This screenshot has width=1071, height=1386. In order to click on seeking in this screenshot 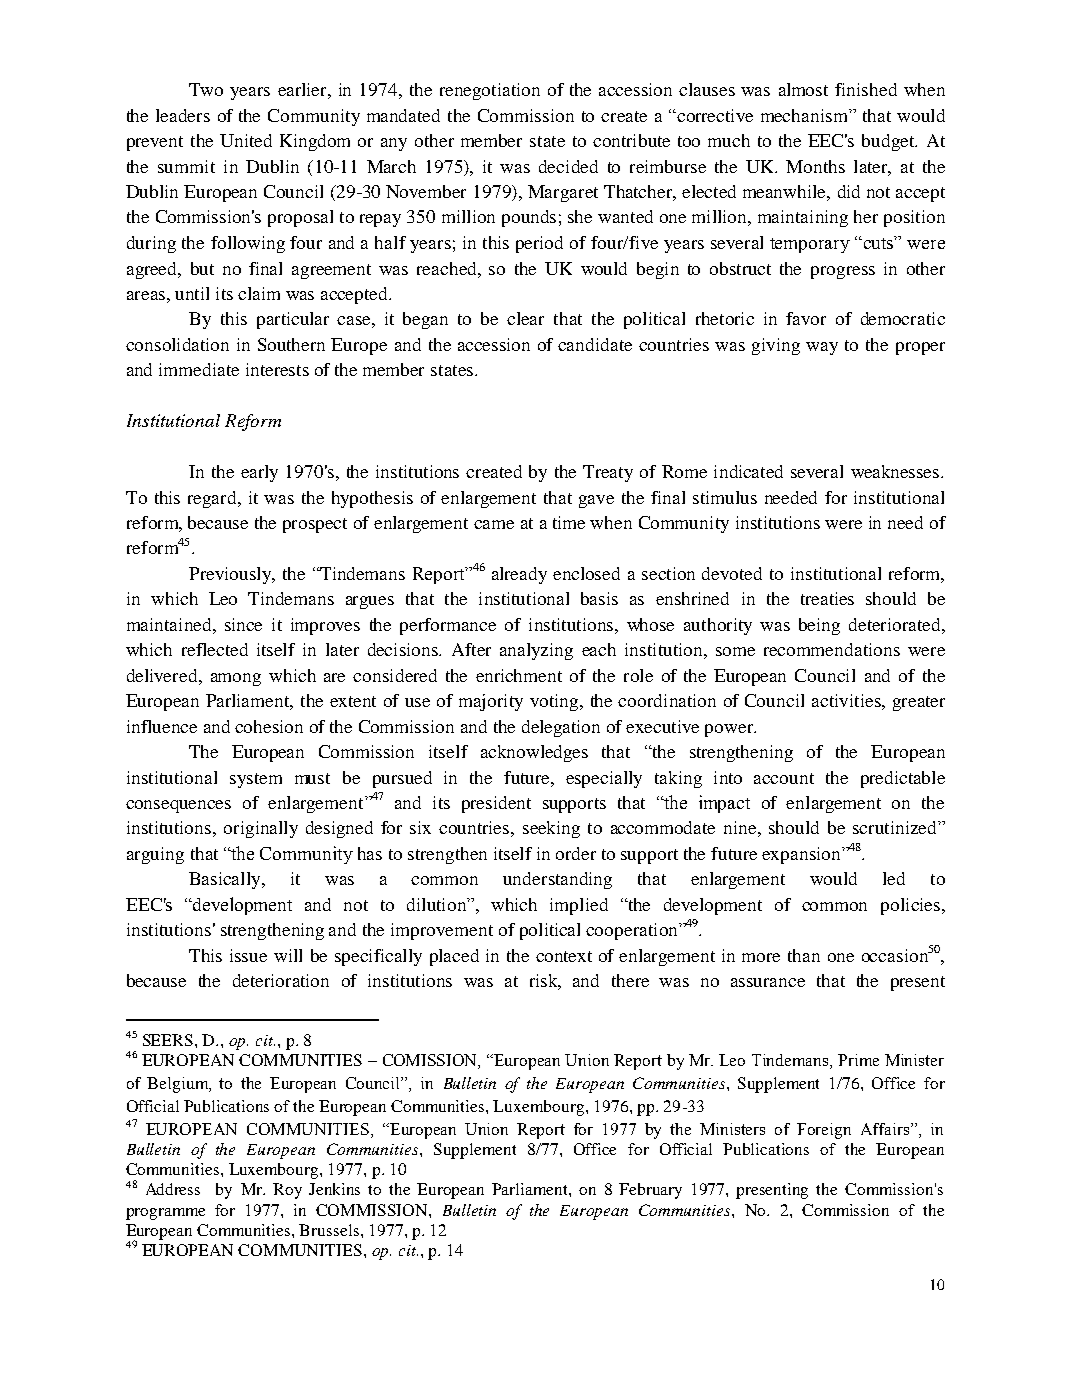, I will do `click(551, 829)`.
